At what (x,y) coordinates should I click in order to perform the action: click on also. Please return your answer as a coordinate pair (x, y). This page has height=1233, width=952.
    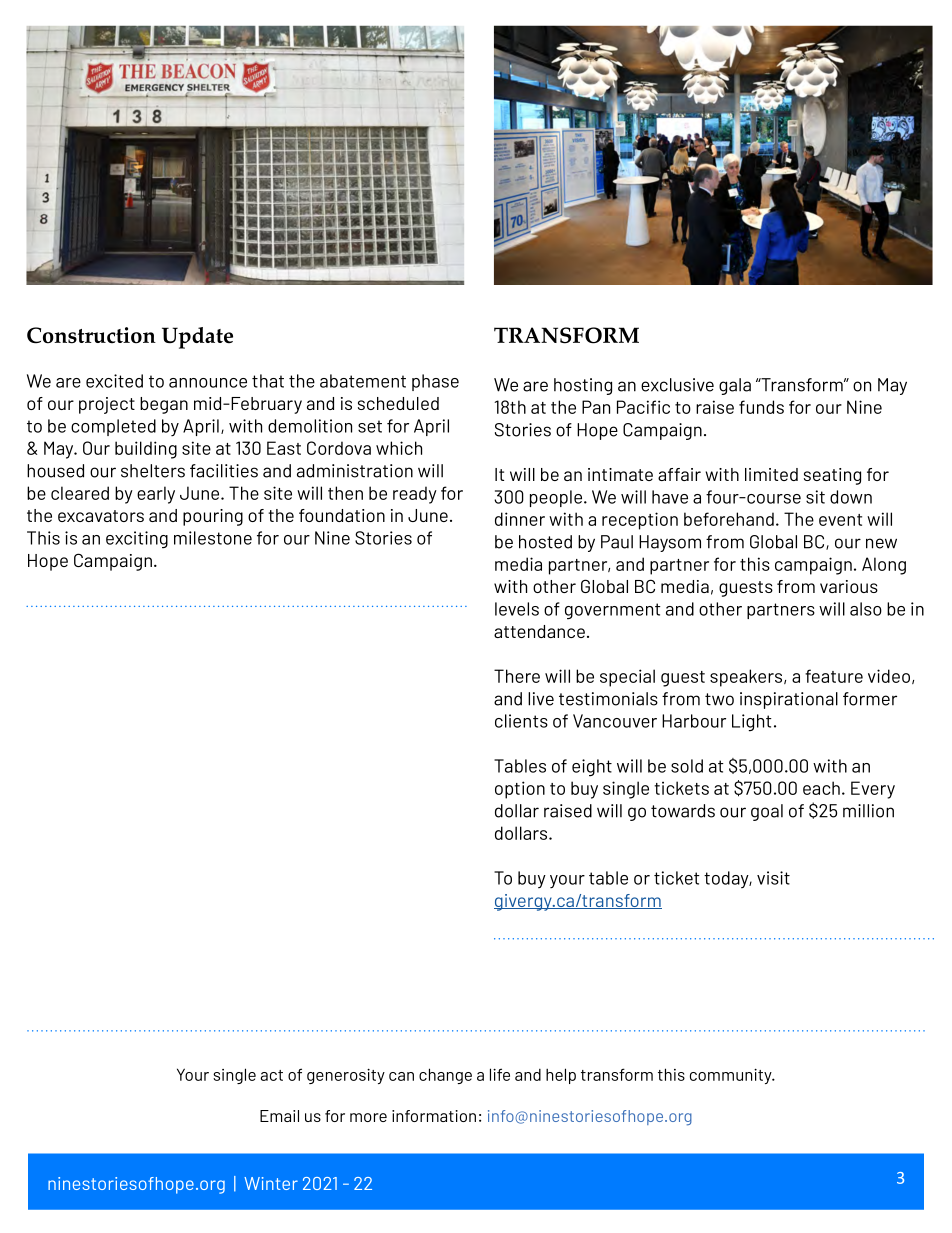
    Looking at the image, I should click on (866, 609).
